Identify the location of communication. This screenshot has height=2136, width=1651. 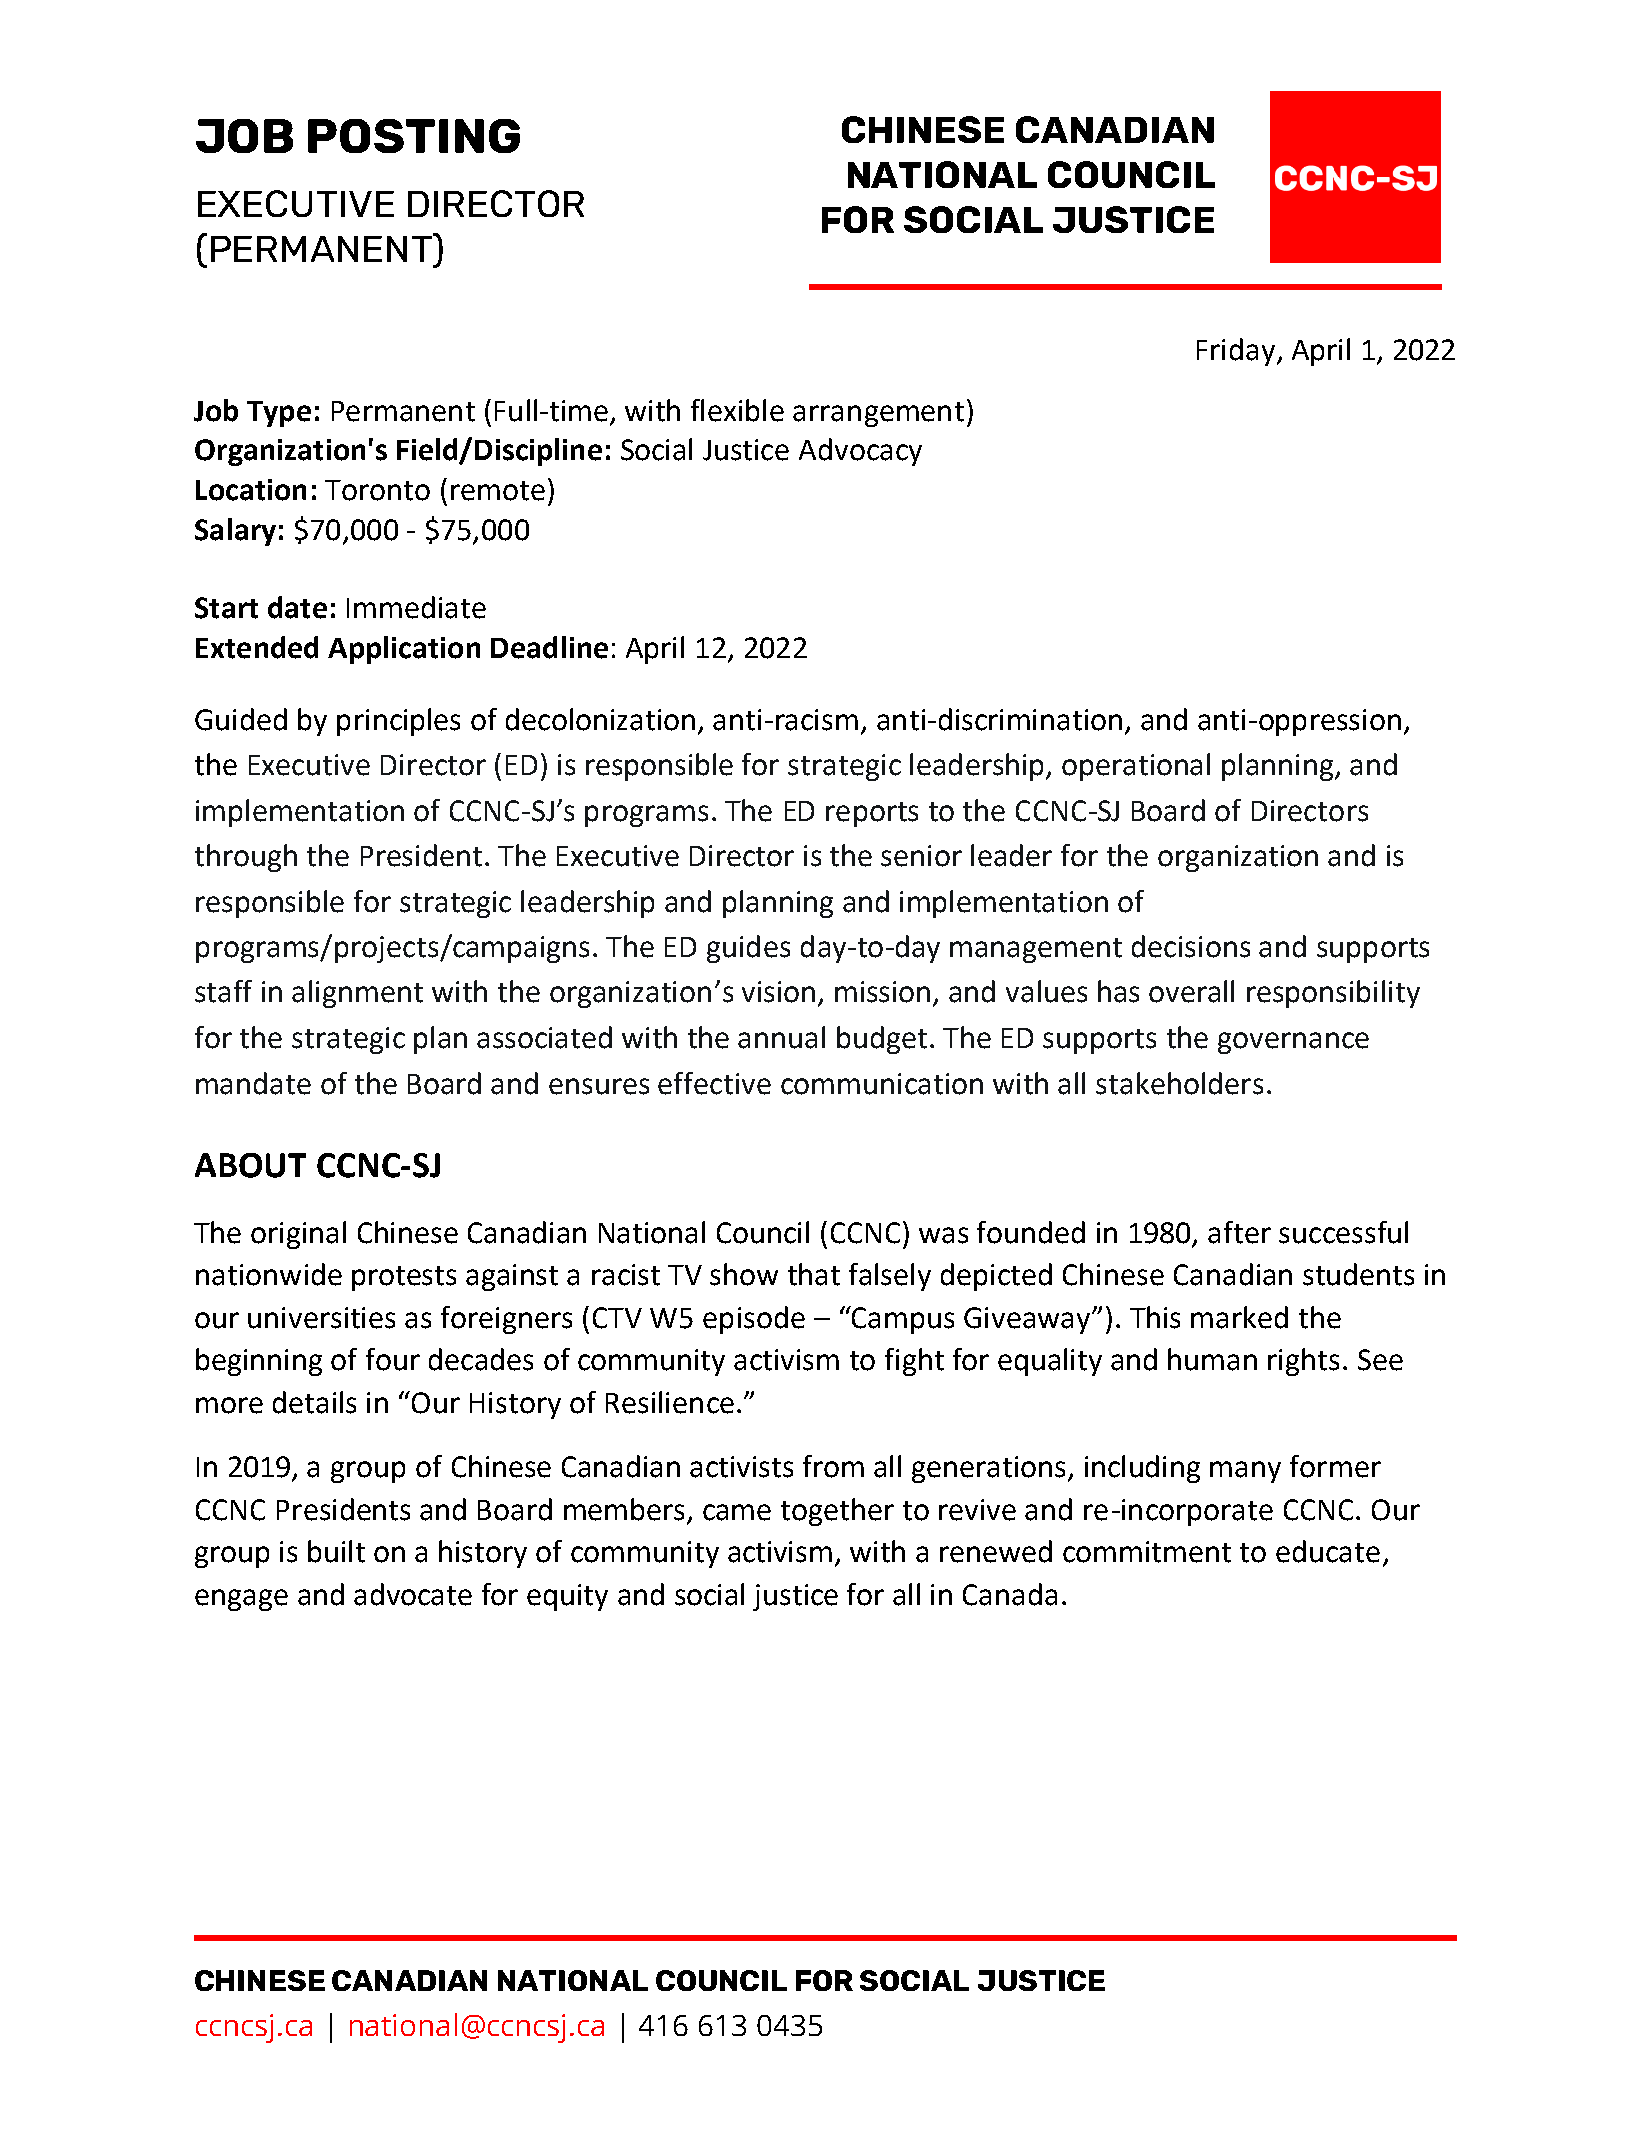
(882, 1084).
